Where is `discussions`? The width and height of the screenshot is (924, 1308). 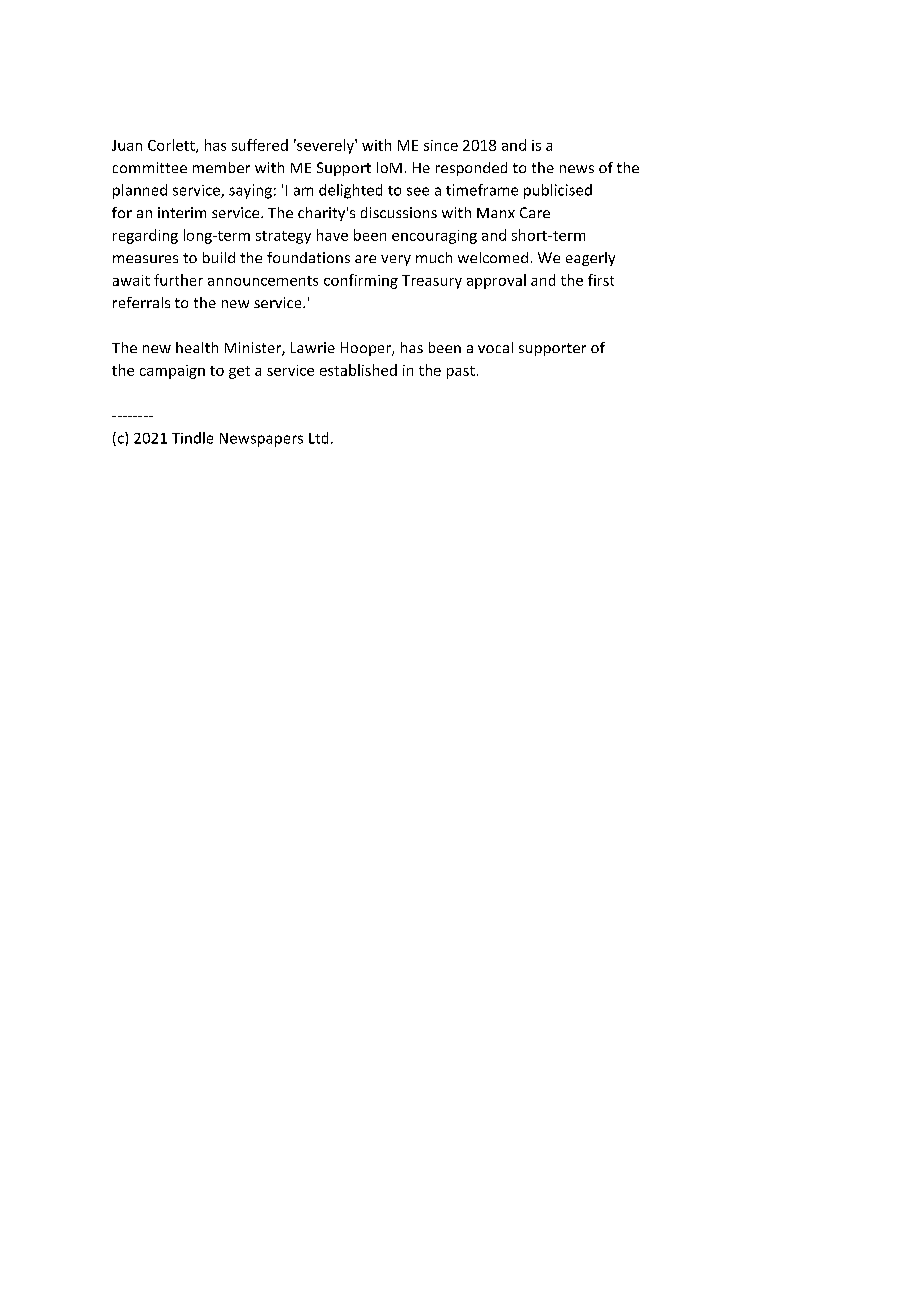 discussions is located at coordinates (399, 212).
